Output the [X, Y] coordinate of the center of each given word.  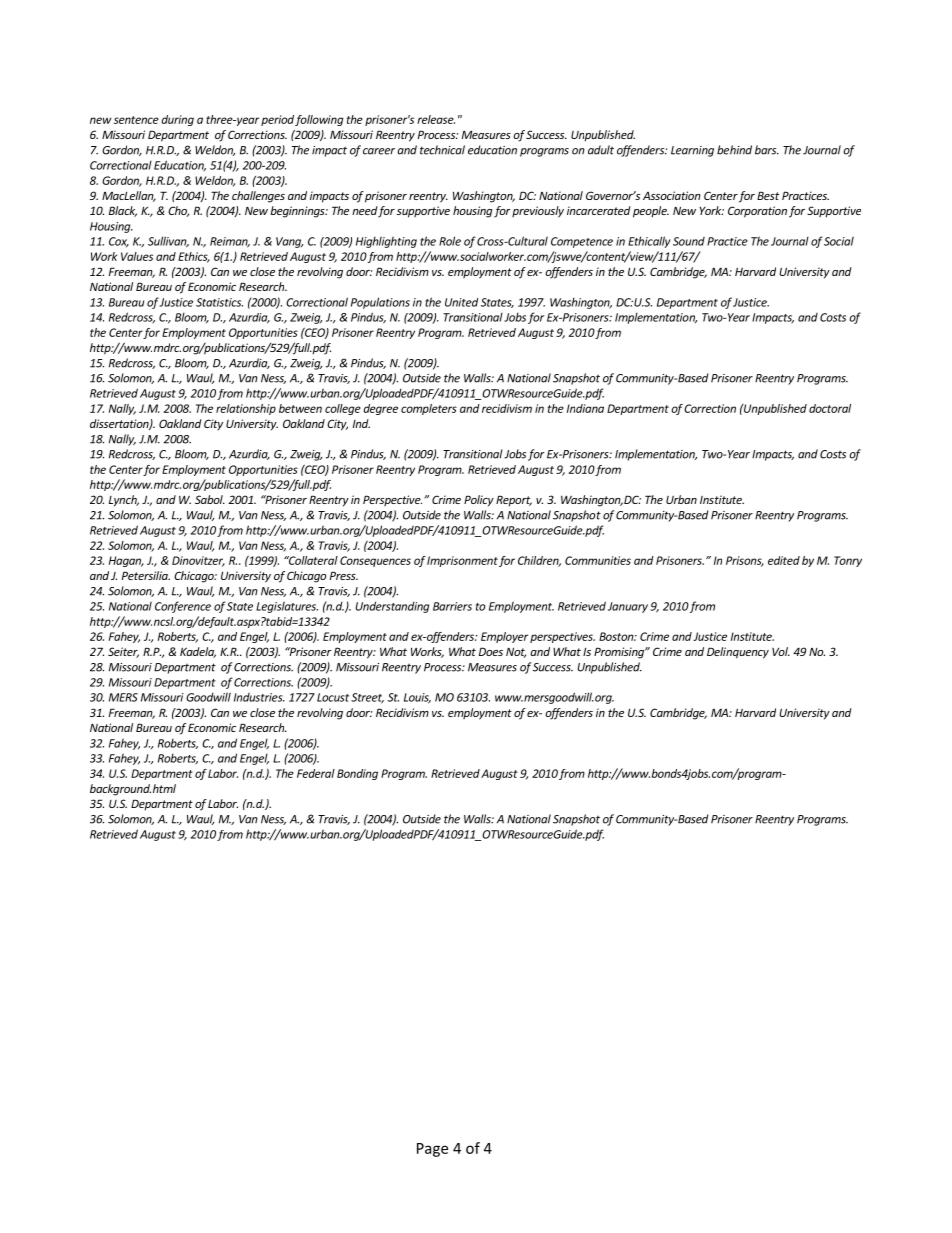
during [177, 120]
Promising [620, 653]
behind [734, 150]
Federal [316, 773]
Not [516, 652]
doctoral [830, 408]
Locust [333, 697]
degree [380, 409]
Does [491, 651]
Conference [183, 607]
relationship [246, 409]
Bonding [357, 774]
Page [432, 1150]
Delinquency [738, 653]
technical [442, 150]
